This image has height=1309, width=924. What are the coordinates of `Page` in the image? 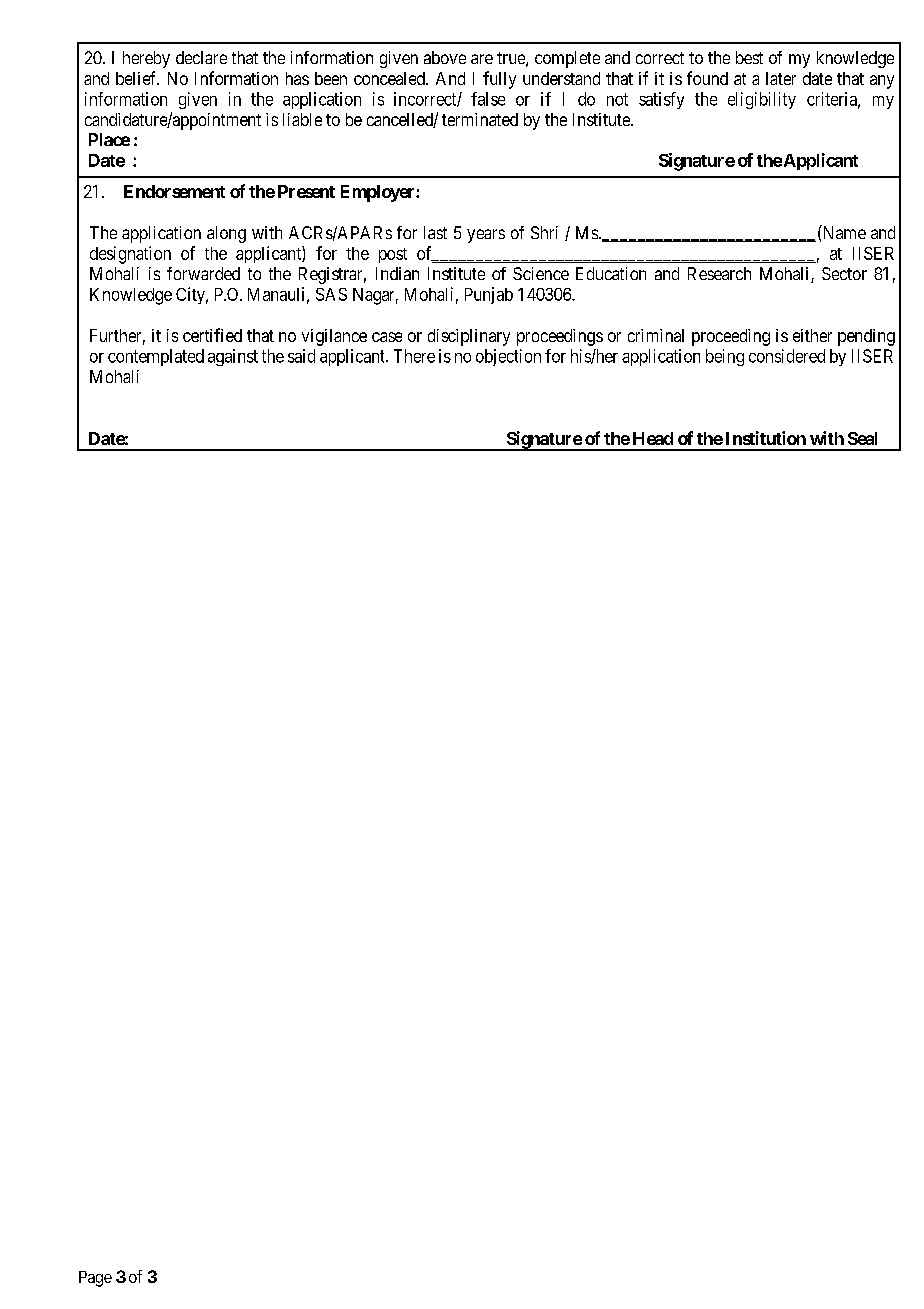 It's located at (95, 1279).
